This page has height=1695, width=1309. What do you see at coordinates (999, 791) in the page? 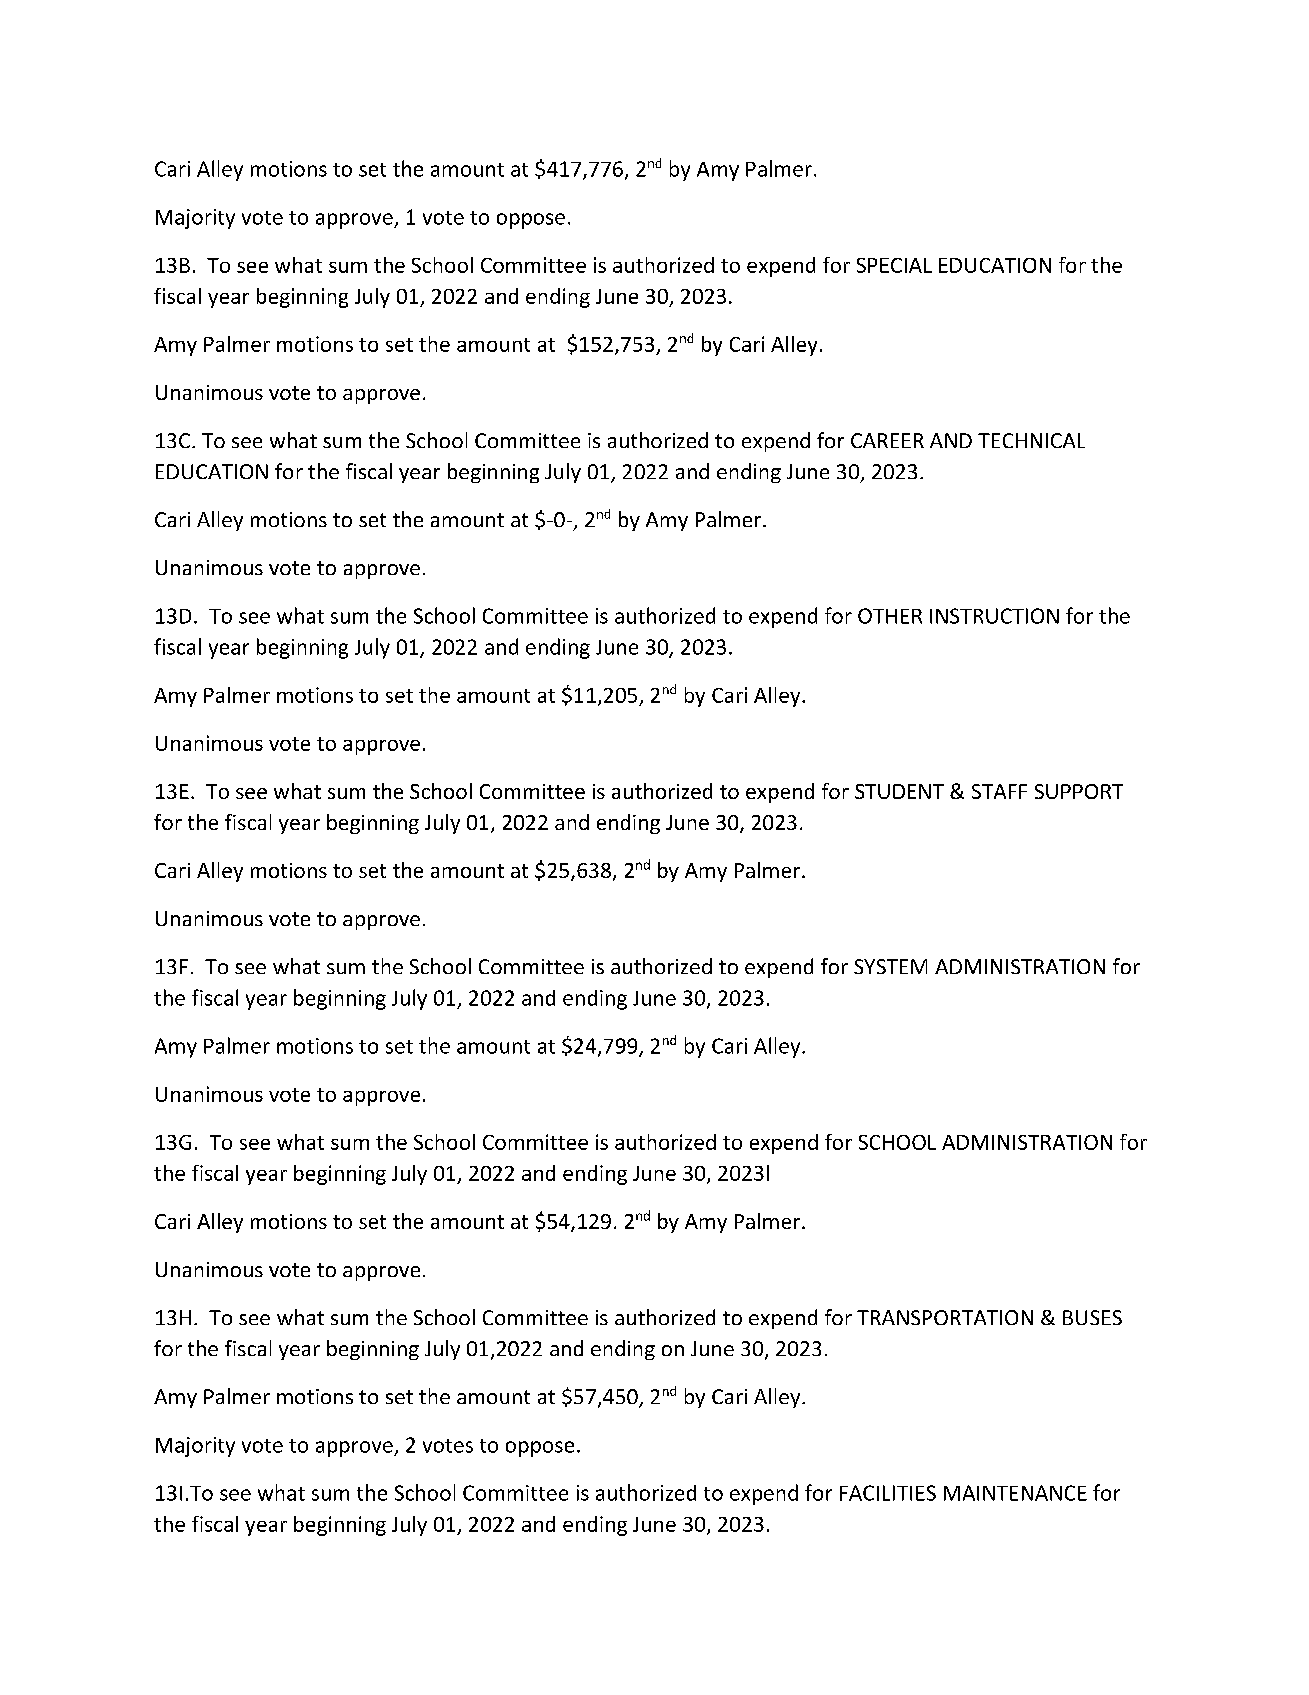
I see `STAFF` at bounding box center [999, 791].
